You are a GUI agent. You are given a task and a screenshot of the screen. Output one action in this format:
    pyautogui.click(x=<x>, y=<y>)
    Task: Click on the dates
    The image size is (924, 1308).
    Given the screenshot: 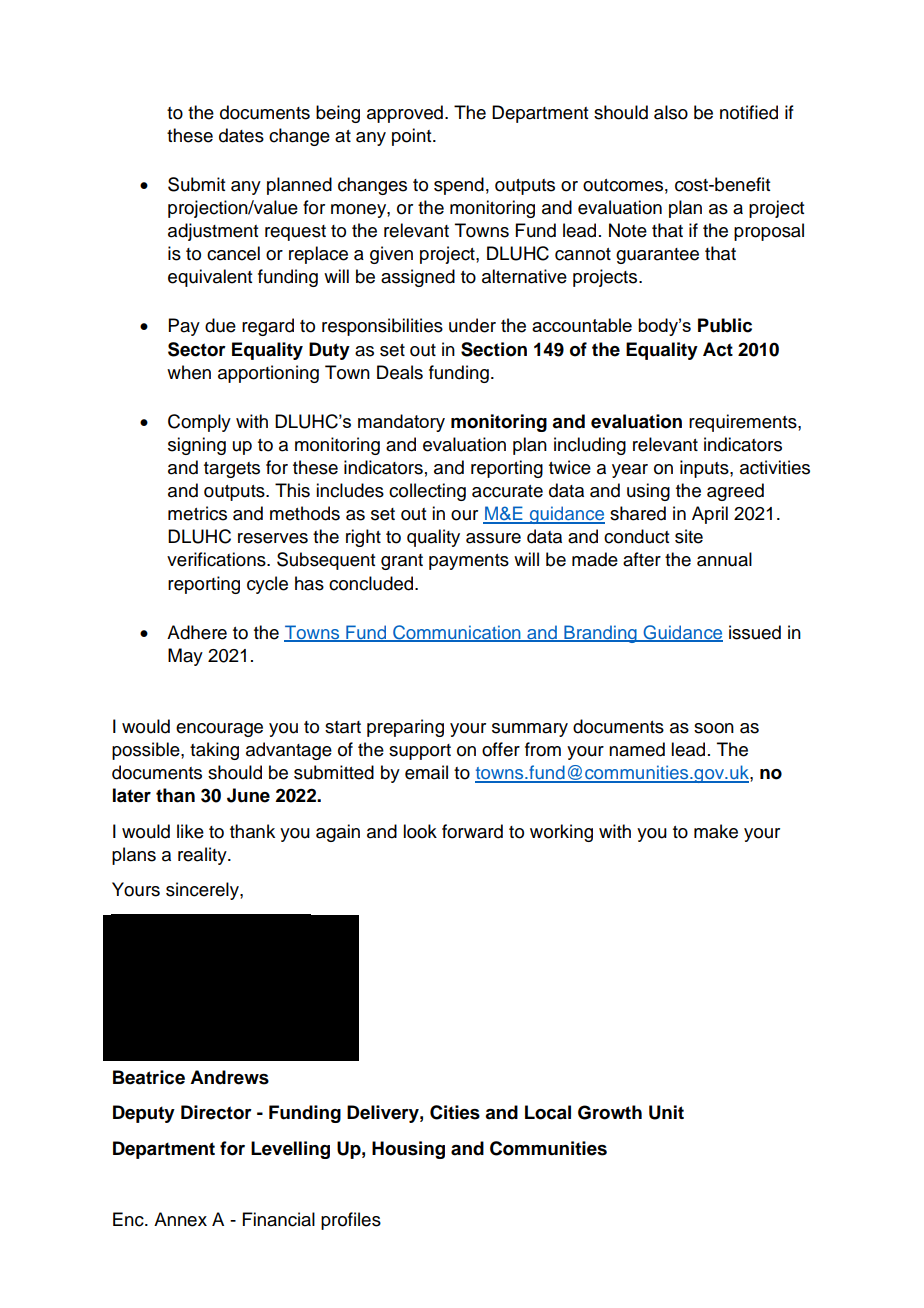 What is the action you would take?
    pyautogui.click(x=241, y=135)
